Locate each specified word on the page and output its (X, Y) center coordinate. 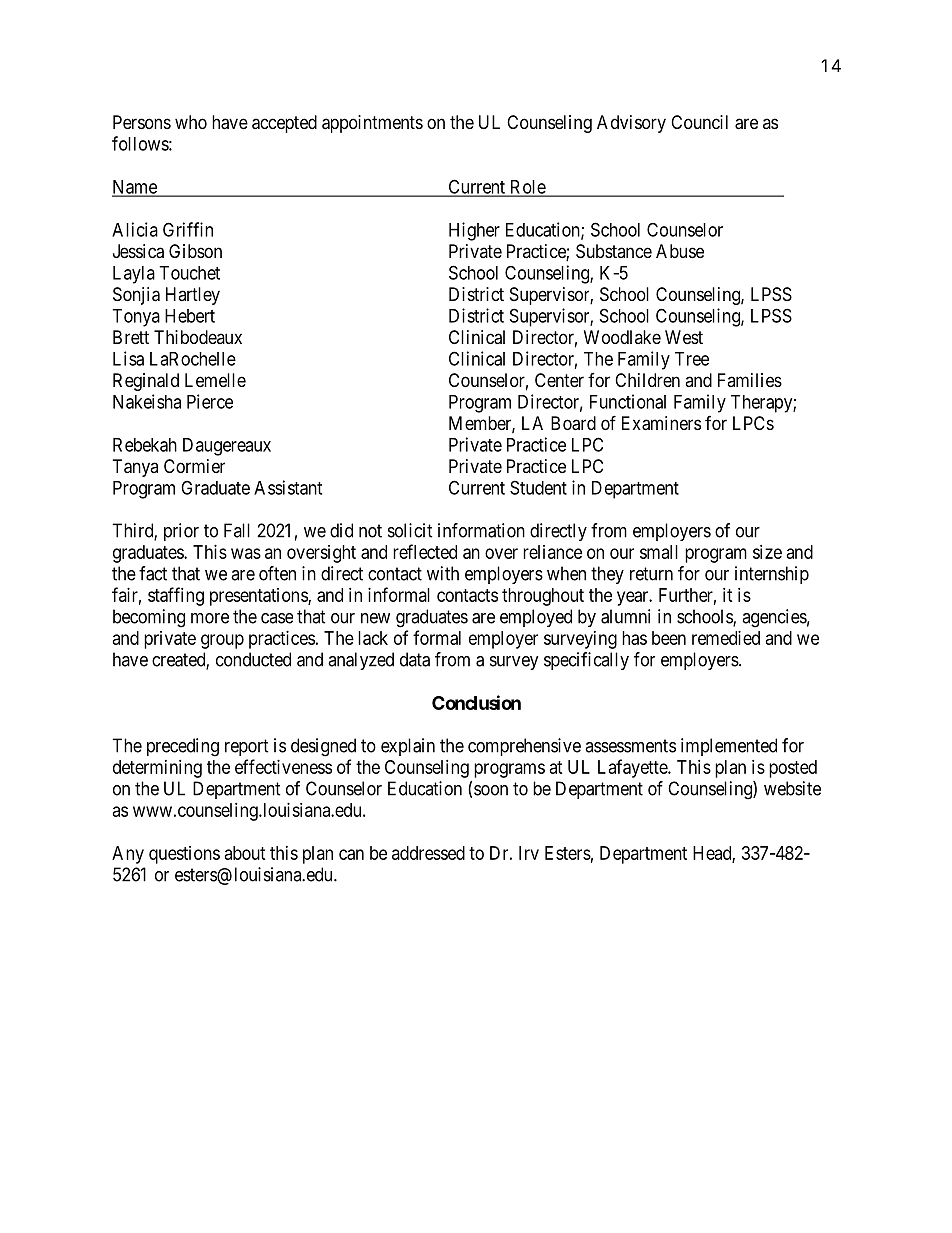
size (767, 552)
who (191, 122)
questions (184, 855)
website (792, 788)
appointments (372, 124)
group (222, 641)
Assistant (288, 487)
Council (699, 122)
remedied (726, 638)
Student (538, 487)
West (684, 337)
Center (559, 380)
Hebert (190, 316)
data (415, 659)
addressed (428, 853)
